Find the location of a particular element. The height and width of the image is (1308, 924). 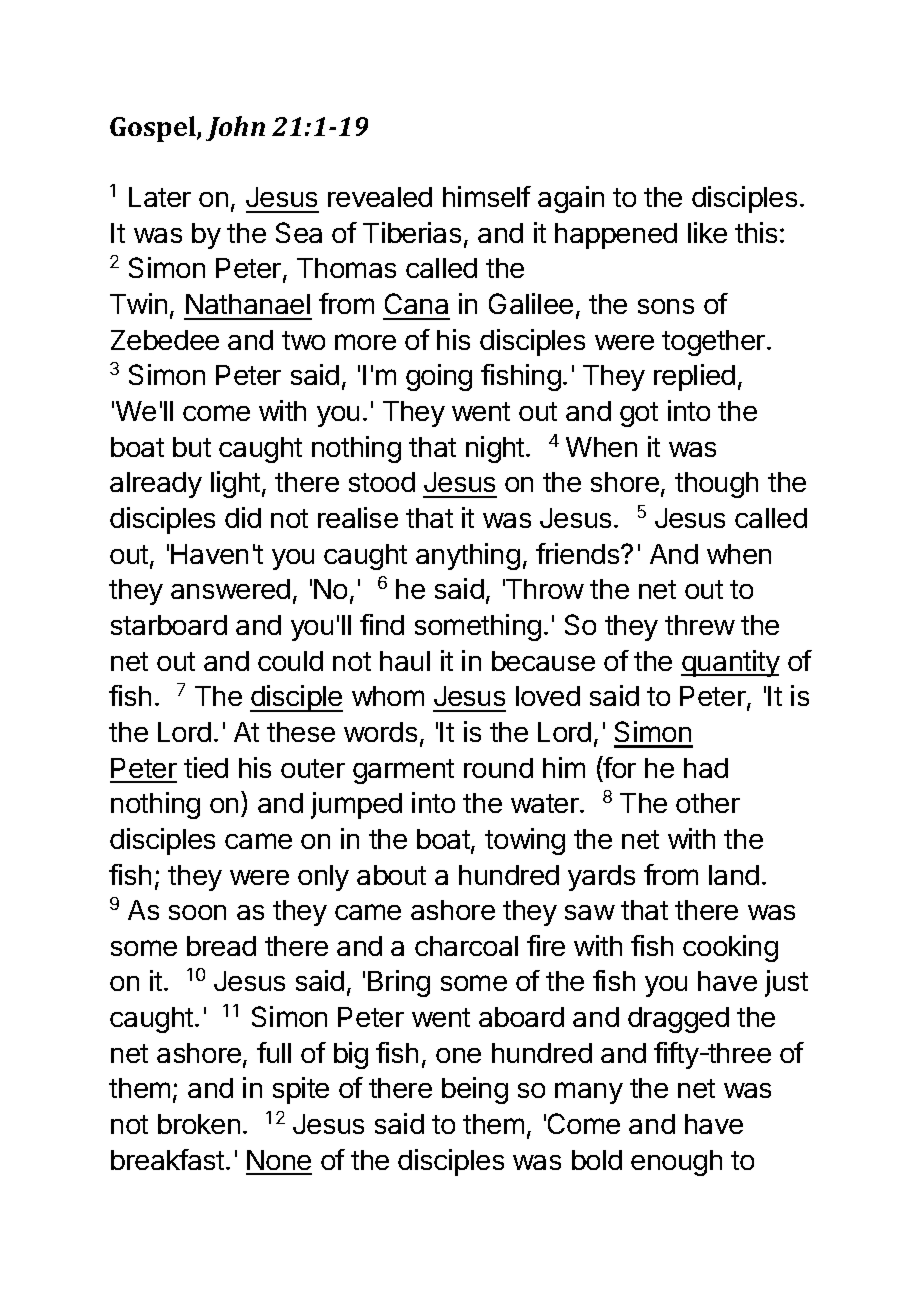

other is located at coordinates (708, 803).
